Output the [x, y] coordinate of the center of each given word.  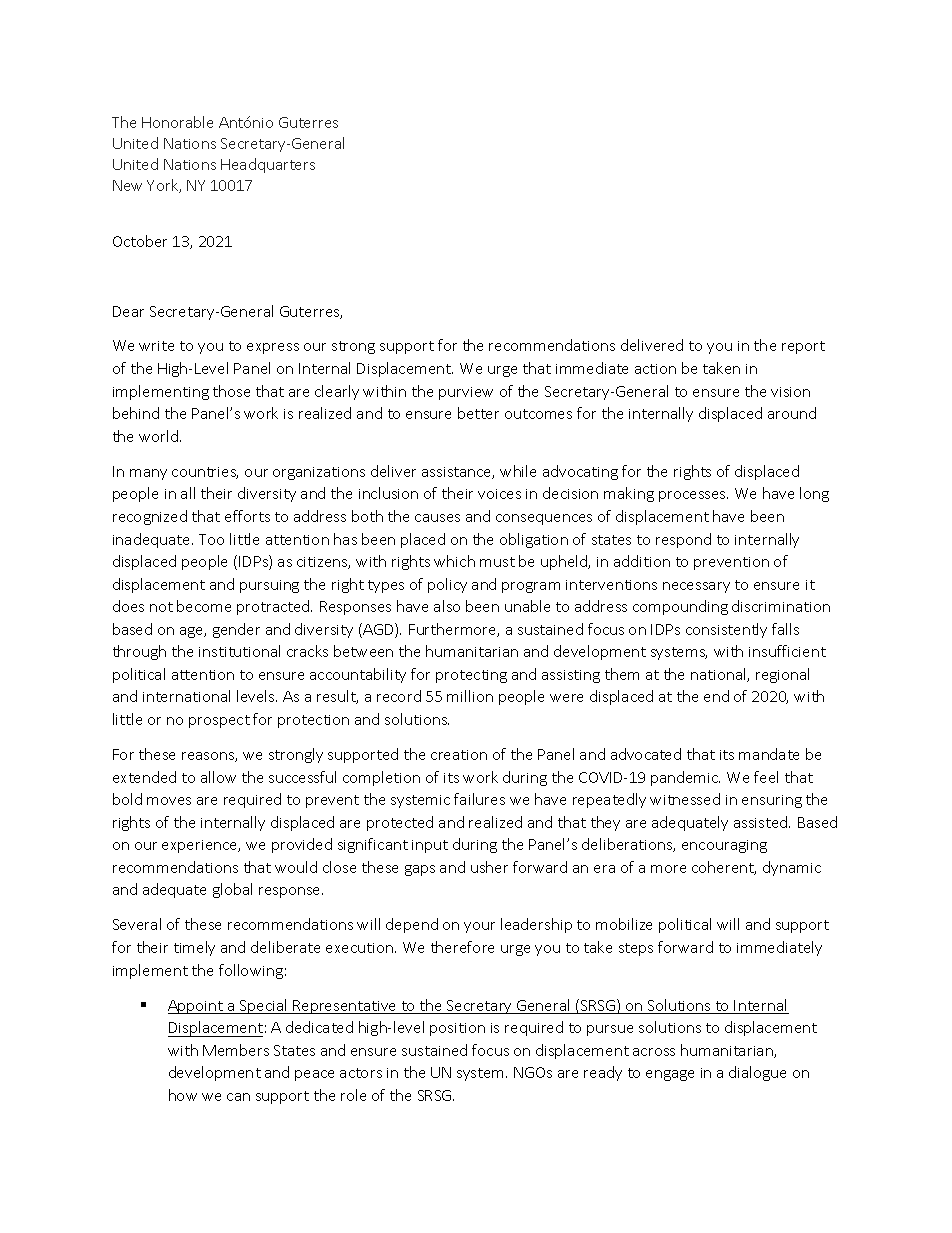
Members [236, 1050]
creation [459, 755]
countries [205, 473]
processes [693, 496]
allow [218, 777]
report [803, 347]
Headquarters [268, 165]
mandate [769, 754]
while [518, 471]
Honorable [177, 122]
